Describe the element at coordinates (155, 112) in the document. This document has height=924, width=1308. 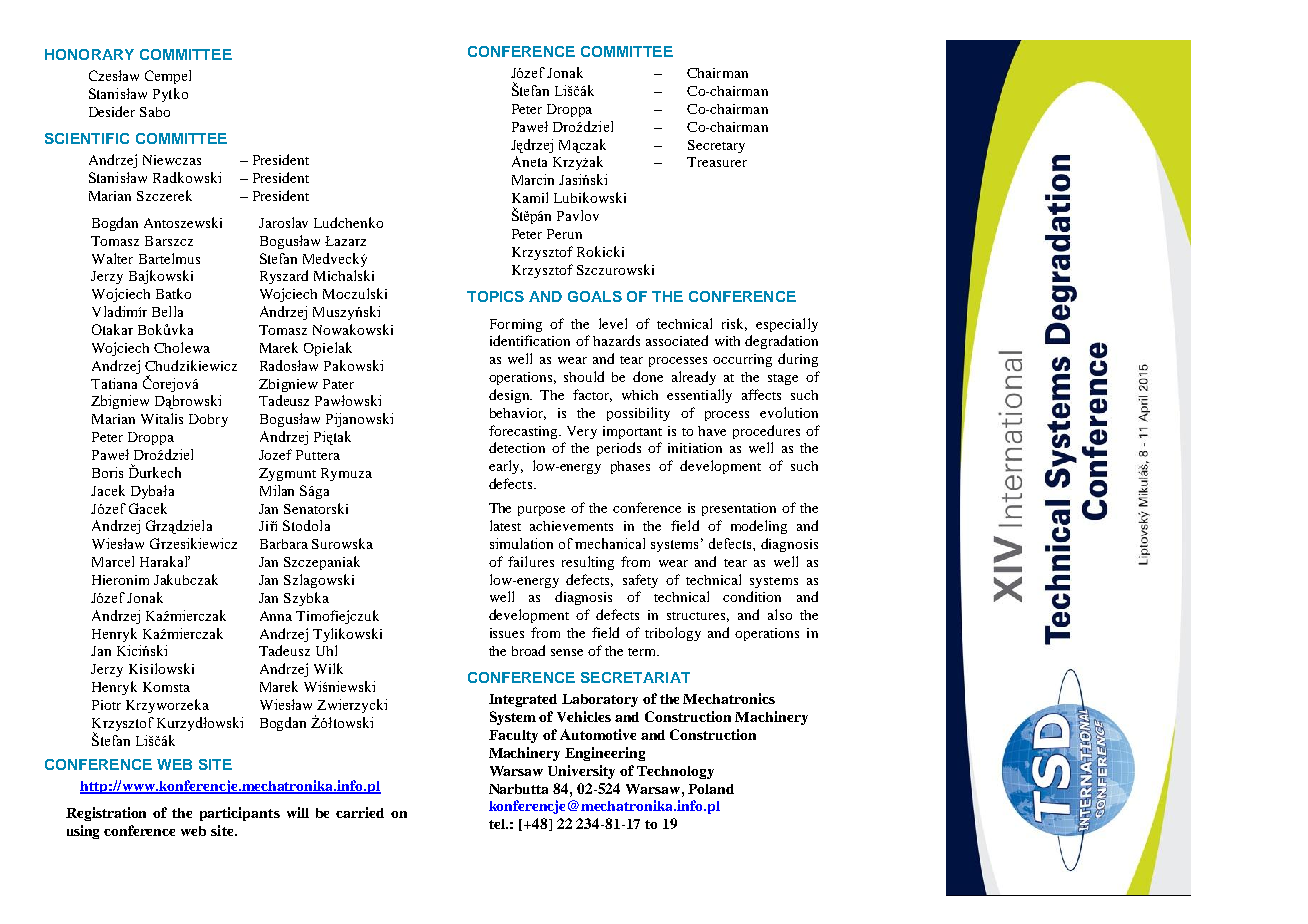
I see `Sabo` at that location.
